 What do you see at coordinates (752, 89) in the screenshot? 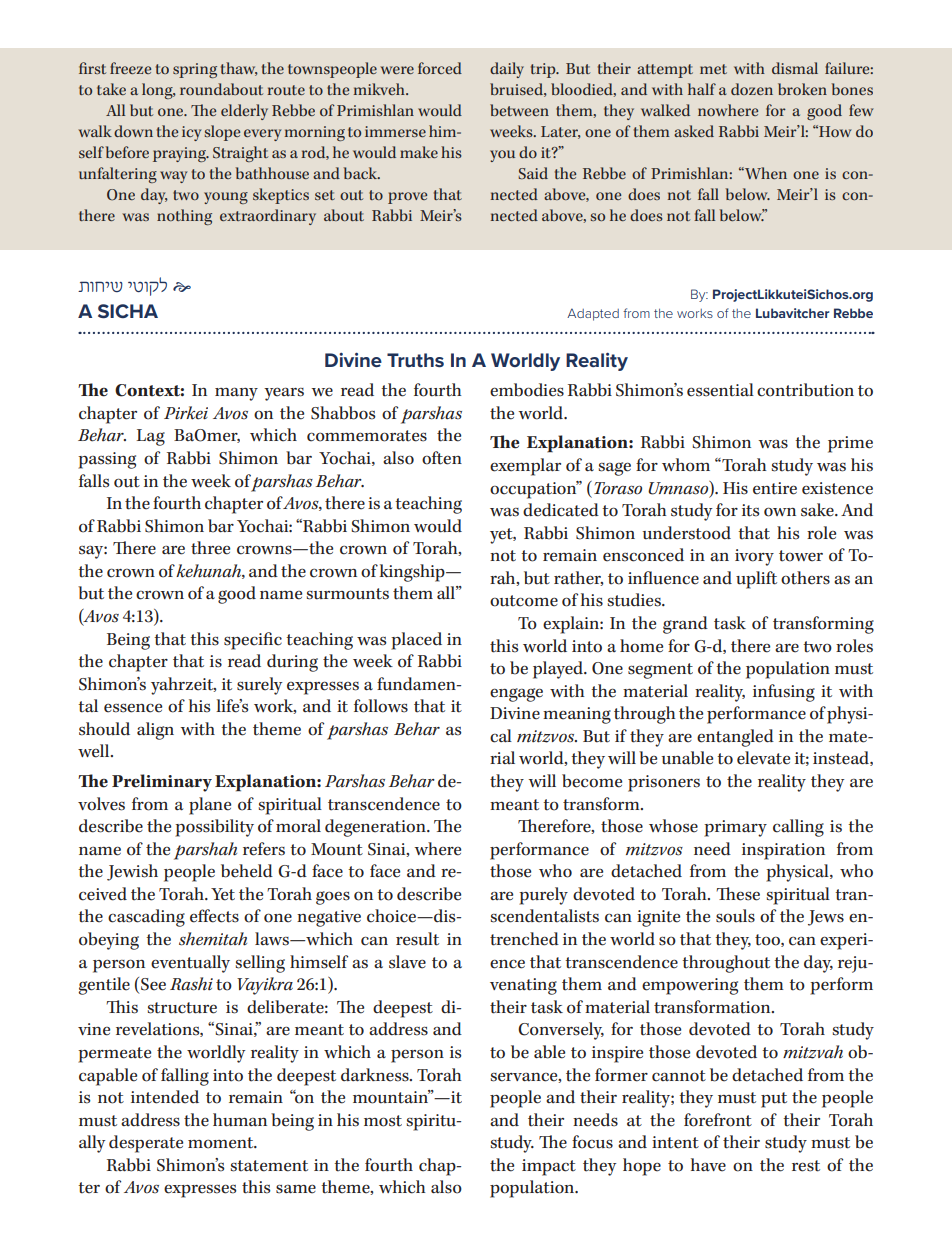
I see `dozen` at bounding box center [752, 89].
